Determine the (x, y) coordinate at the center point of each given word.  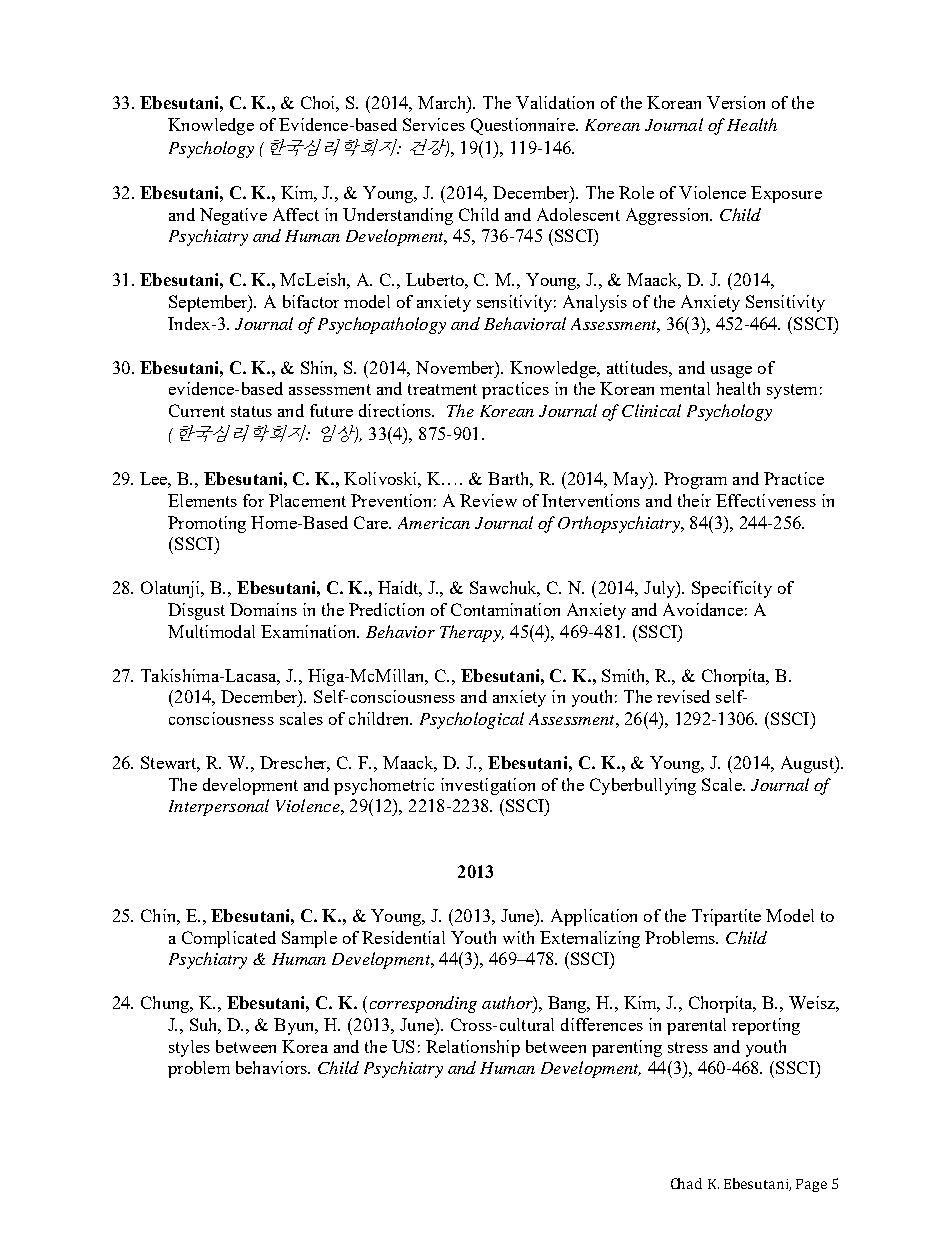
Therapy (471, 633)
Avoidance (703, 609)
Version (736, 102)
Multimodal (211, 631)
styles (189, 1048)
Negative (233, 216)
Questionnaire (524, 126)
